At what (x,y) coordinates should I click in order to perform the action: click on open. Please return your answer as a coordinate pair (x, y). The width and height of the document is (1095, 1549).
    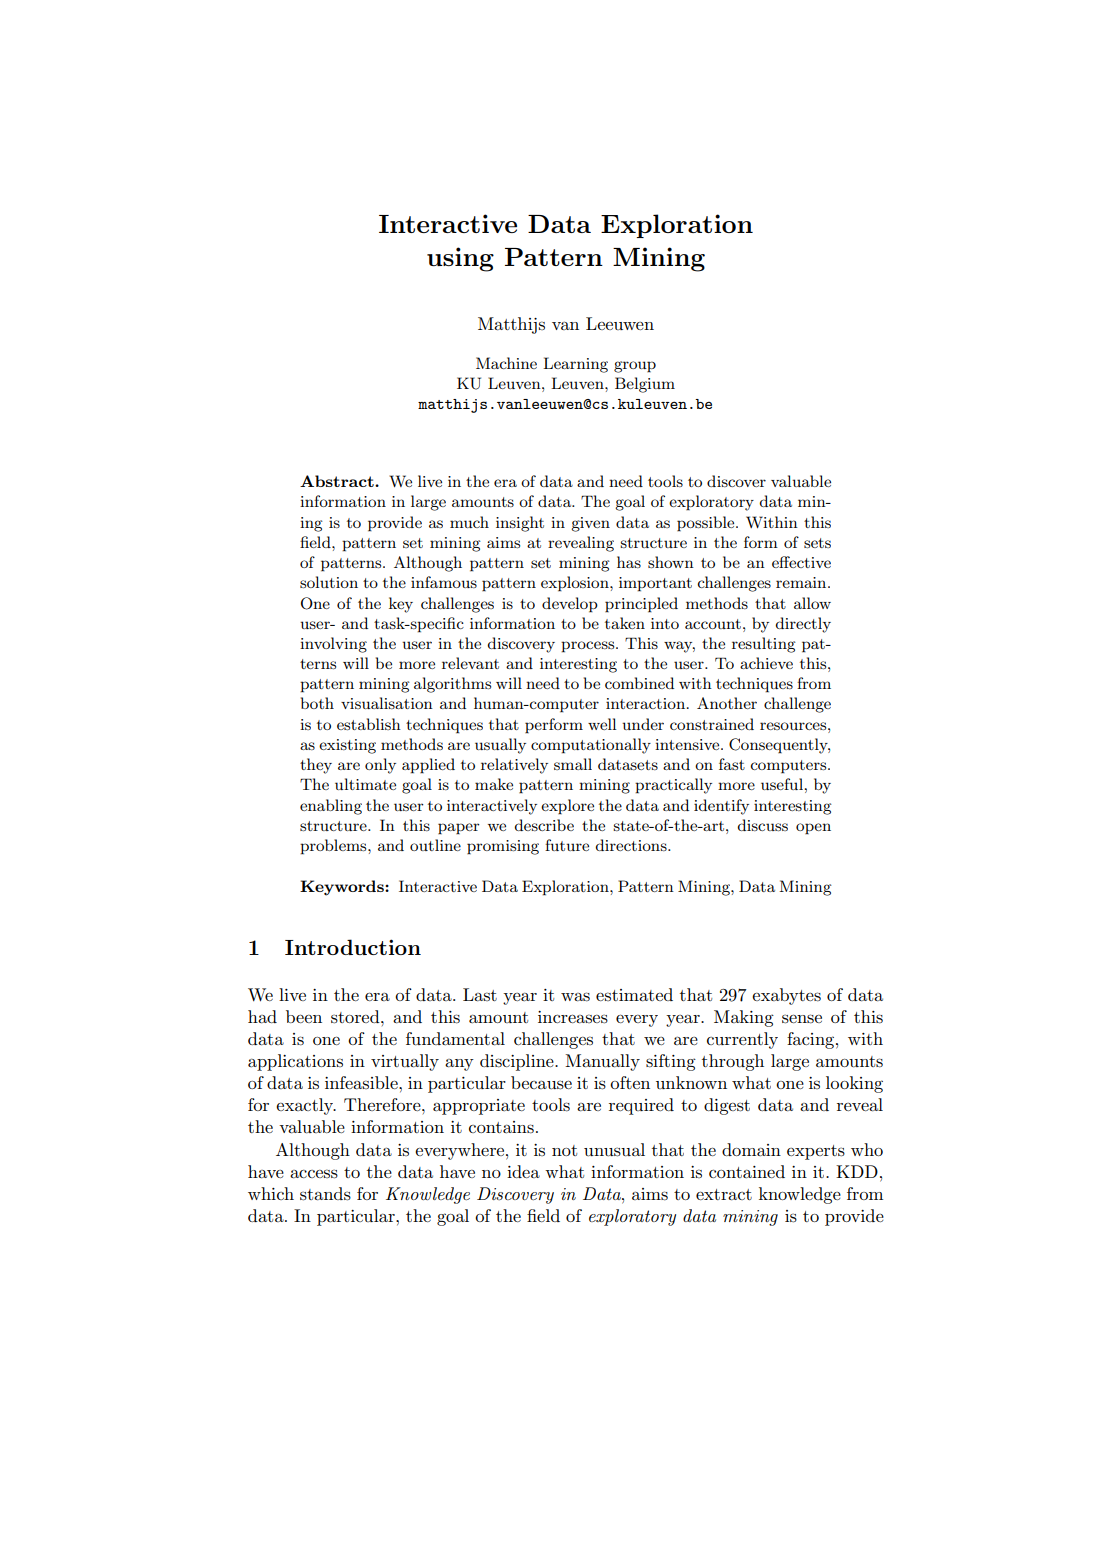
    Looking at the image, I should click on (813, 828).
